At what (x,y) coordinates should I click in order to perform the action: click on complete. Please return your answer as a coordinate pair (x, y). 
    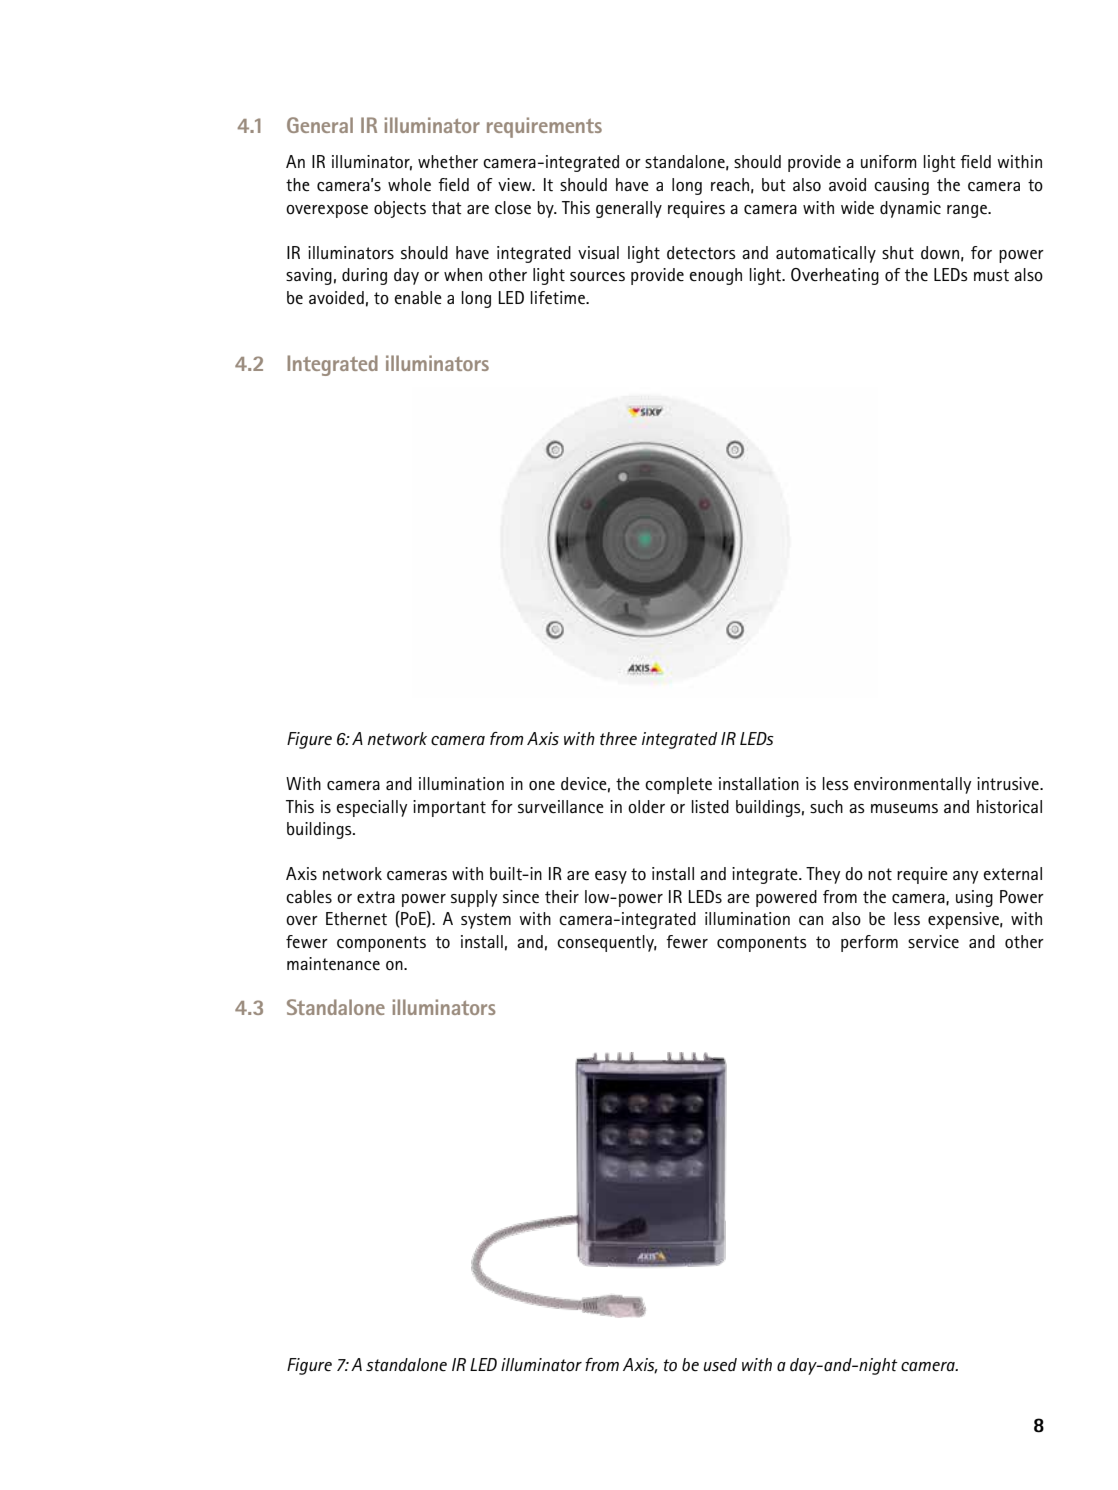
    Looking at the image, I should click on (678, 785).
